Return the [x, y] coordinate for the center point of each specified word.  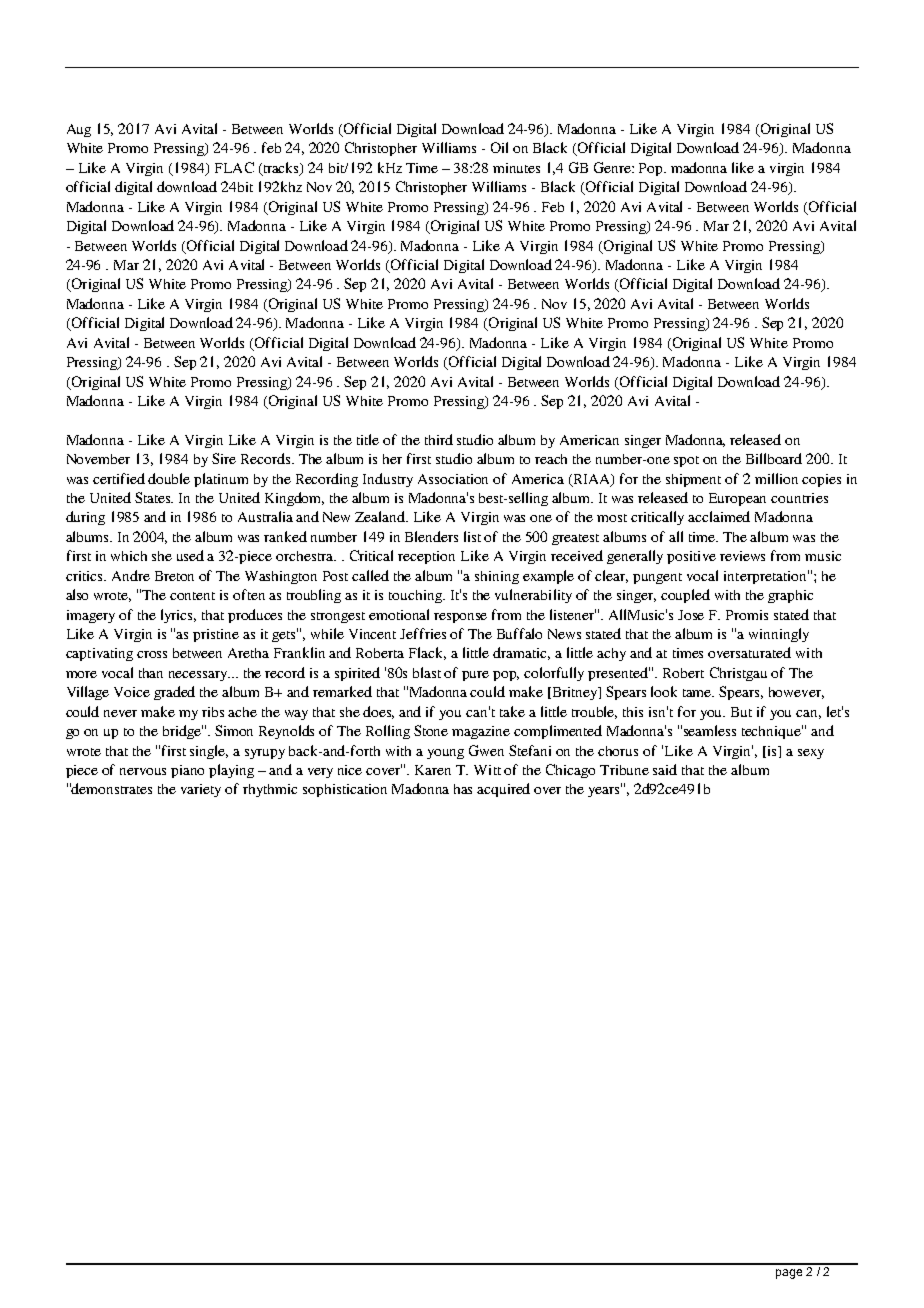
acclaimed [719, 516]
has [463, 789]
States [154, 497]
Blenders [431, 536]
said [665, 769]
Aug [79, 130]
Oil [499, 147]
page [789, 1274]
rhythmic [270, 790]
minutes [516, 168]
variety [201, 790]
